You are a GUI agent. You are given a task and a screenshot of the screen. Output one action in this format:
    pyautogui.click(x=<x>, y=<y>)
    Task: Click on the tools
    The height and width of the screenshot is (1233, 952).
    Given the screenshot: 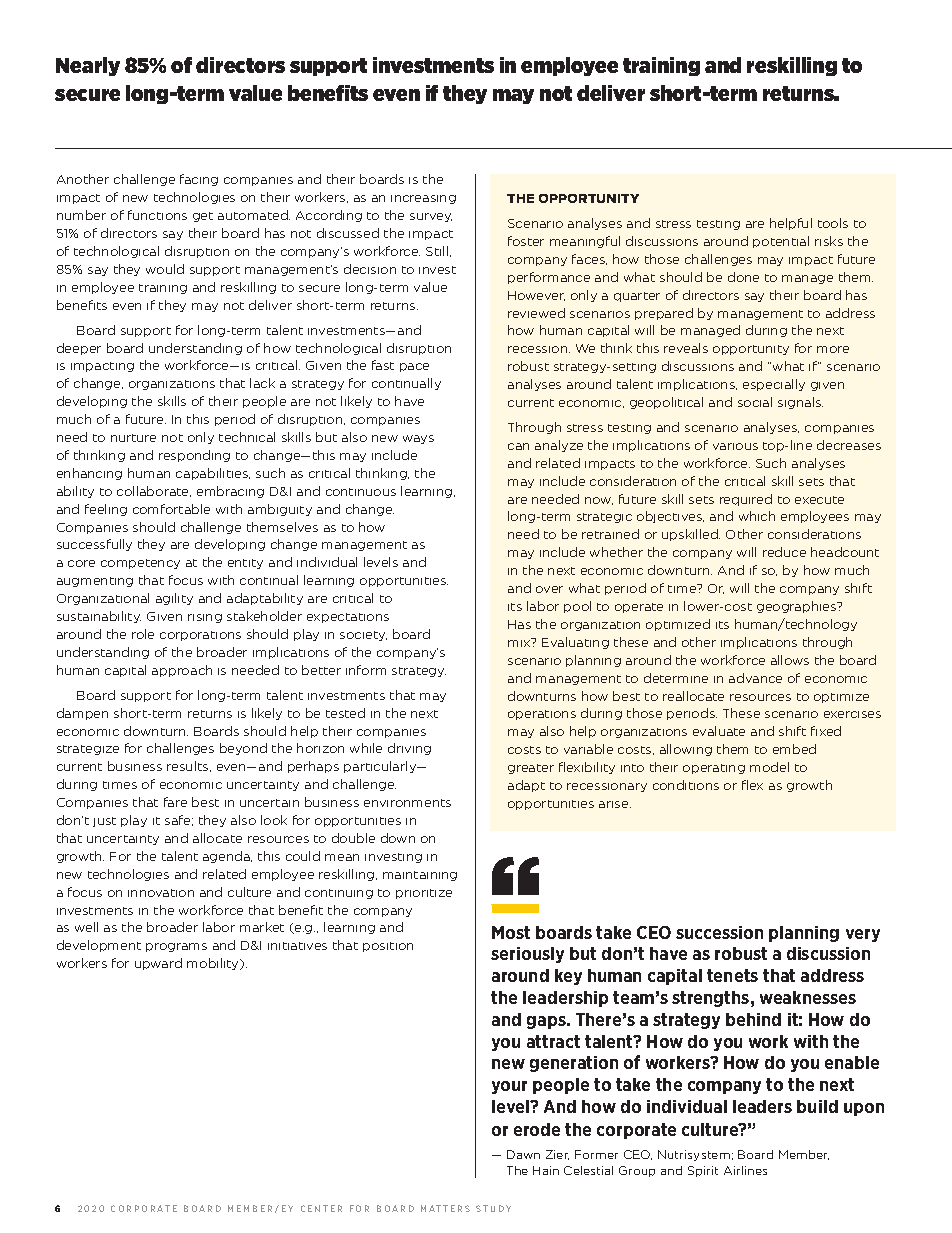 What is the action you would take?
    pyautogui.click(x=833, y=223)
